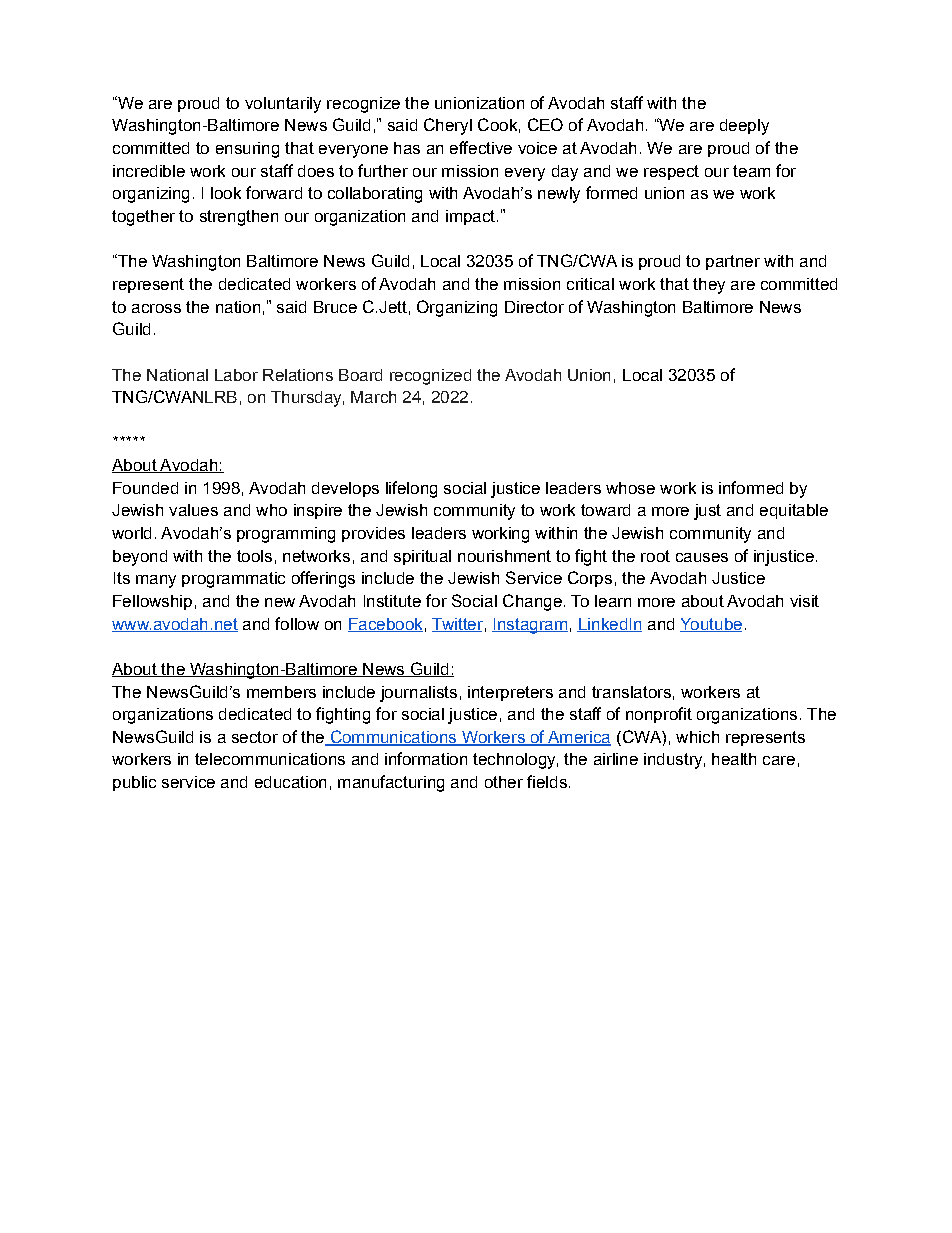 The image size is (952, 1233). Describe the element at coordinates (156, 308) in the document. I see `across` at that location.
